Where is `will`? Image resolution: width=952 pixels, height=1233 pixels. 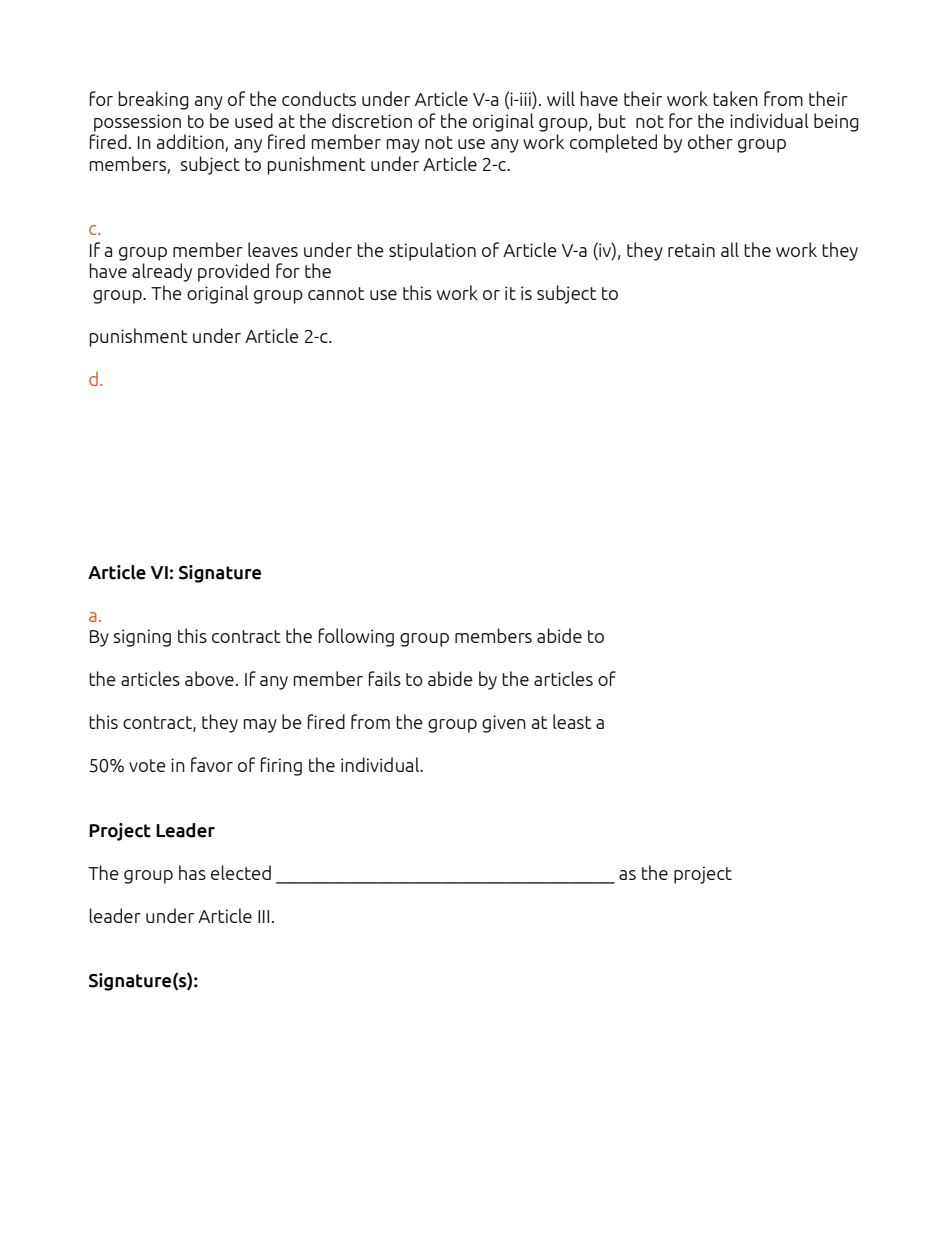
will is located at coordinates (561, 98).
